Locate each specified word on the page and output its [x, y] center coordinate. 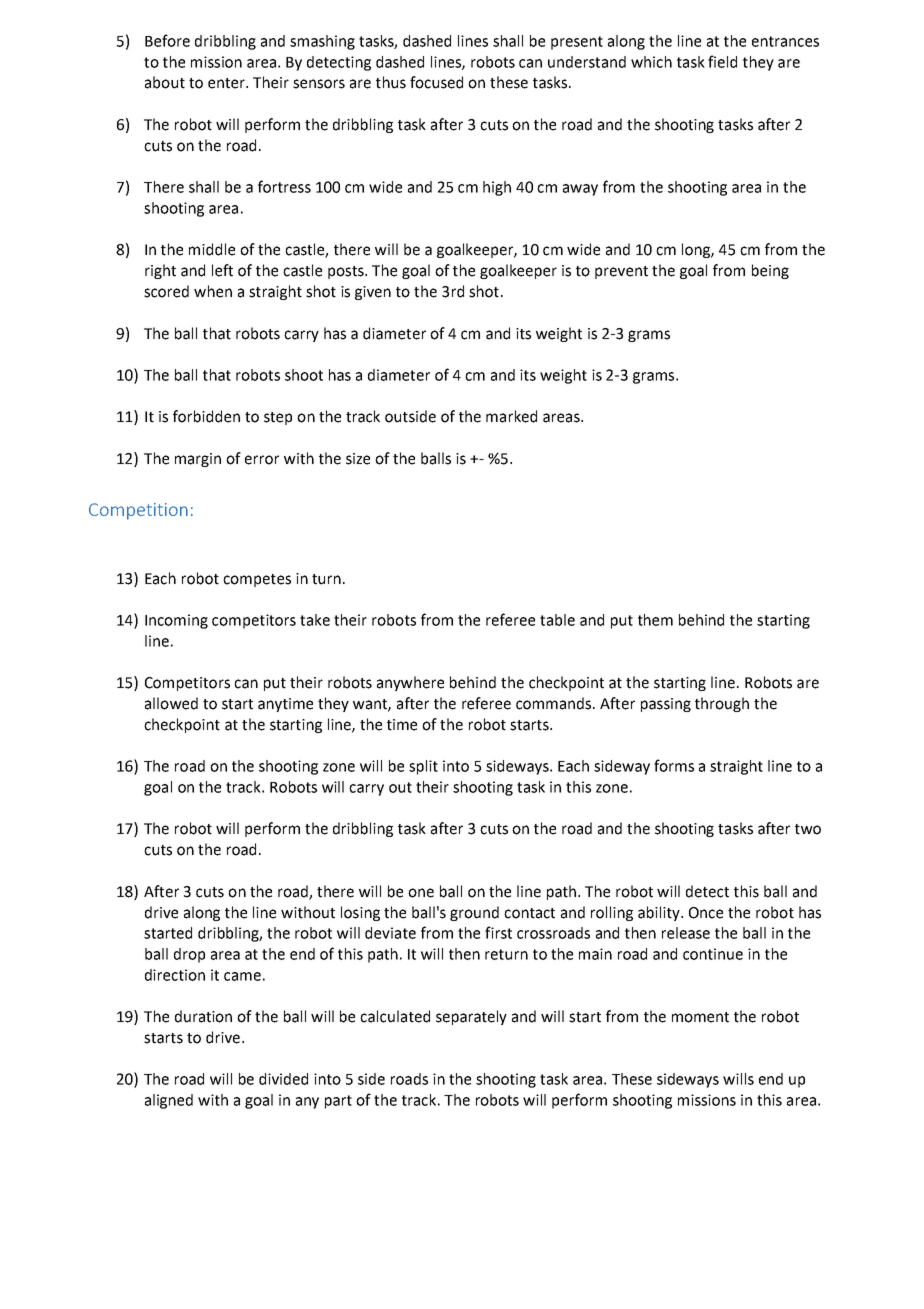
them [655, 620]
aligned [169, 1101]
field [722, 61]
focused [436, 82]
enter [227, 83]
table [557, 620]
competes [257, 580]
